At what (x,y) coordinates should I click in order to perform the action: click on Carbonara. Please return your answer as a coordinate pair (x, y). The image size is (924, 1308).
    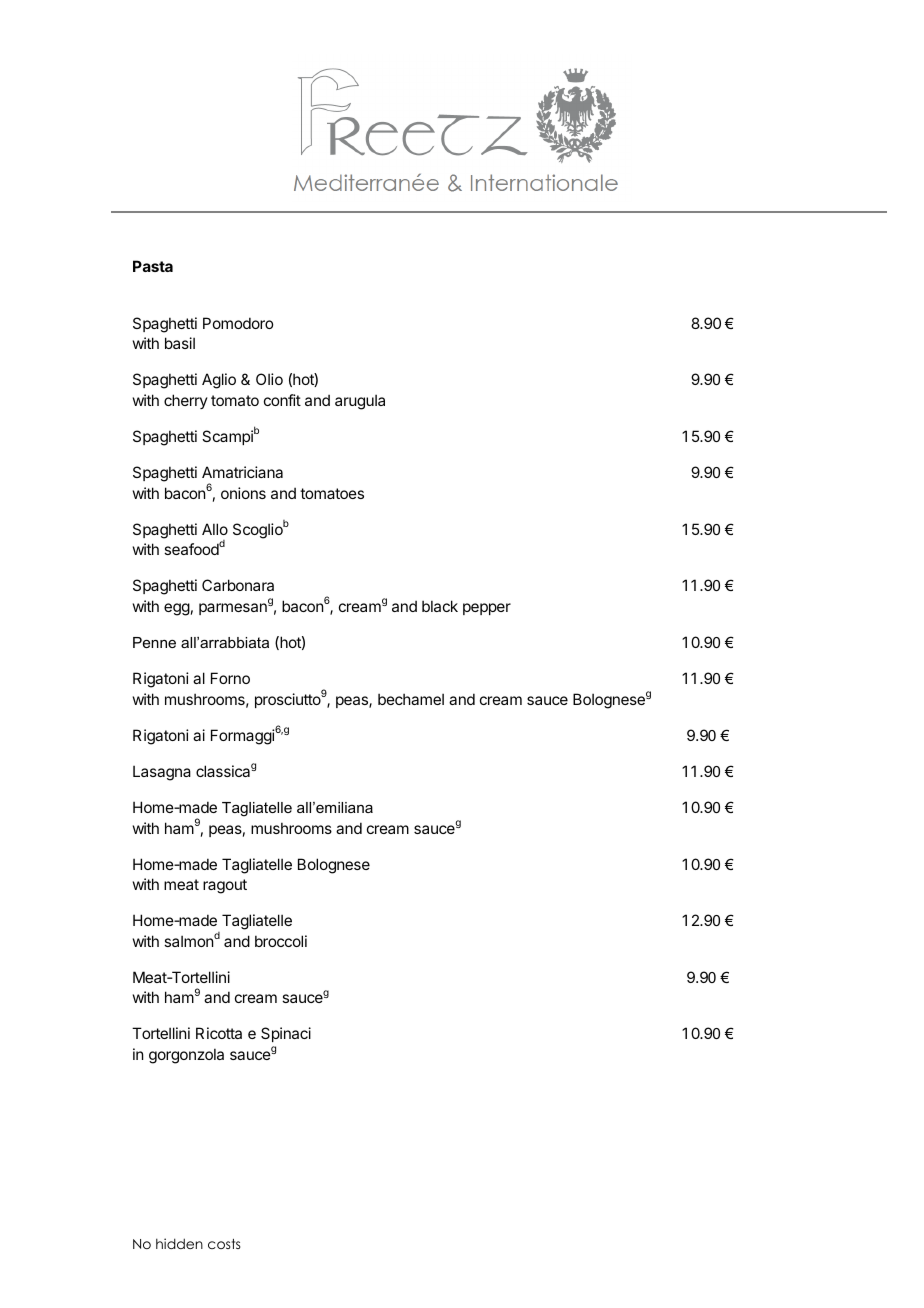
    Looking at the image, I should click on (238, 585).
